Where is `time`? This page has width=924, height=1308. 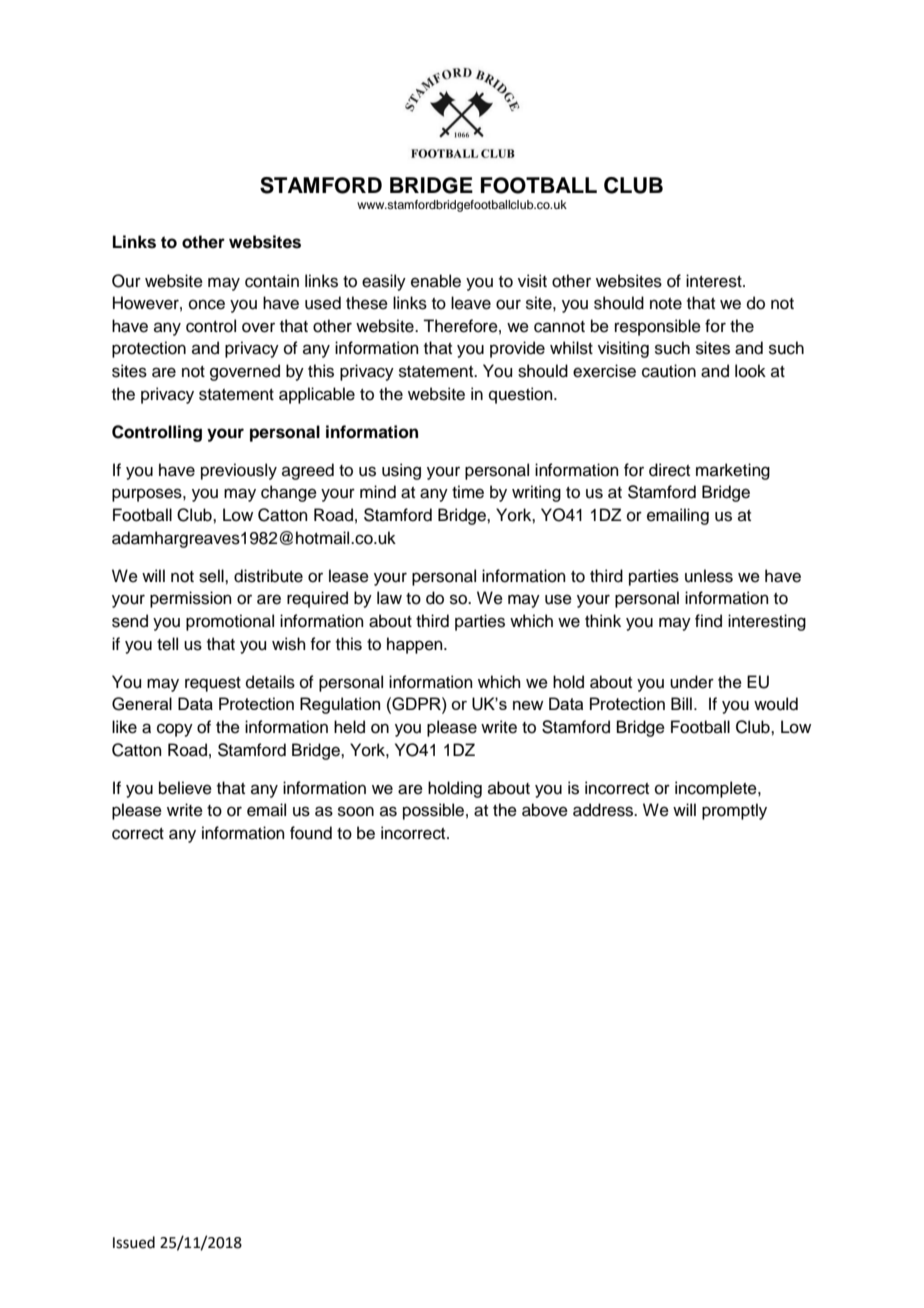 time is located at coordinates (468, 492).
